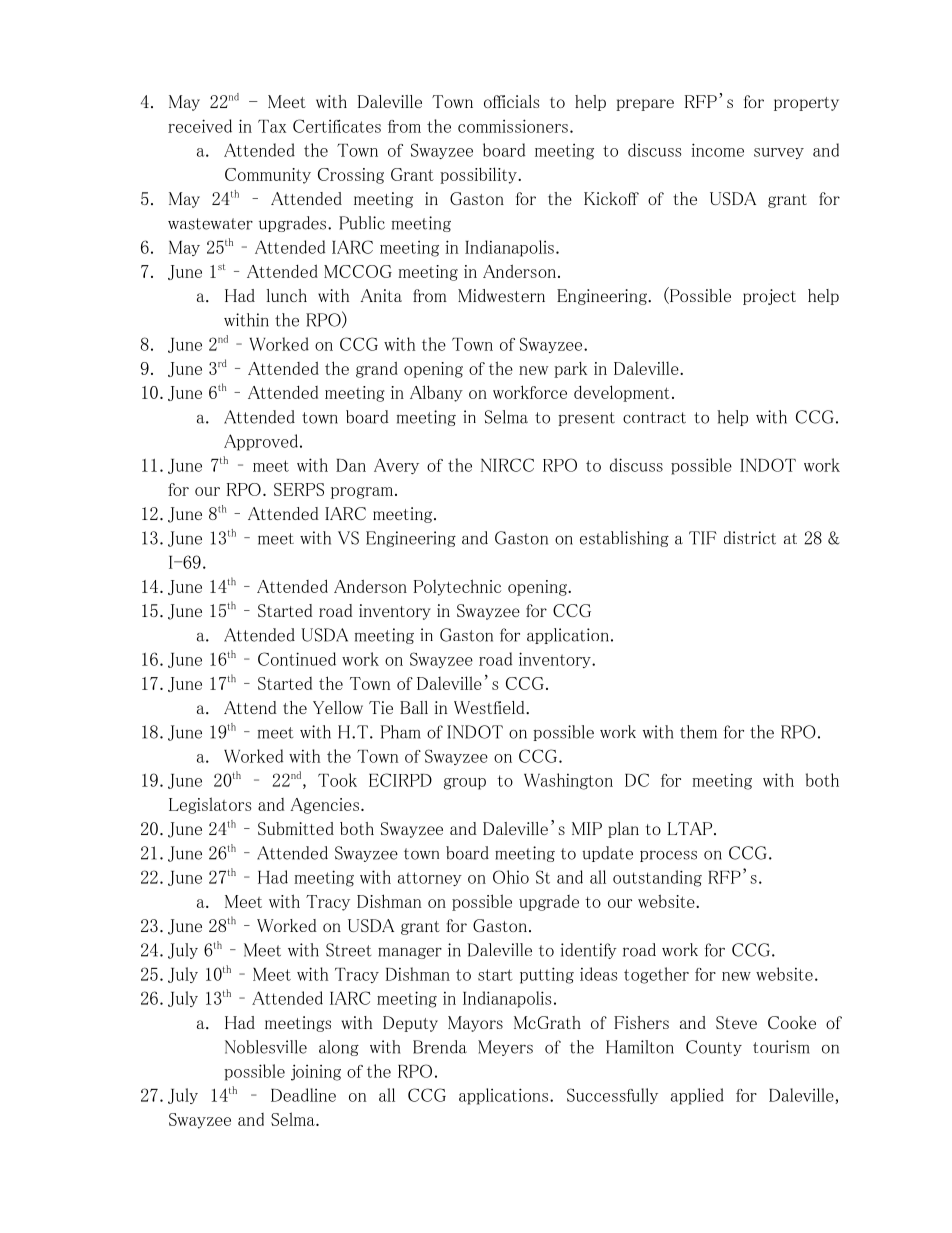 This screenshot has width=952, height=1233. What do you see at coordinates (297, 659) in the screenshot?
I see `Continued` at bounding box center [297, 659].
